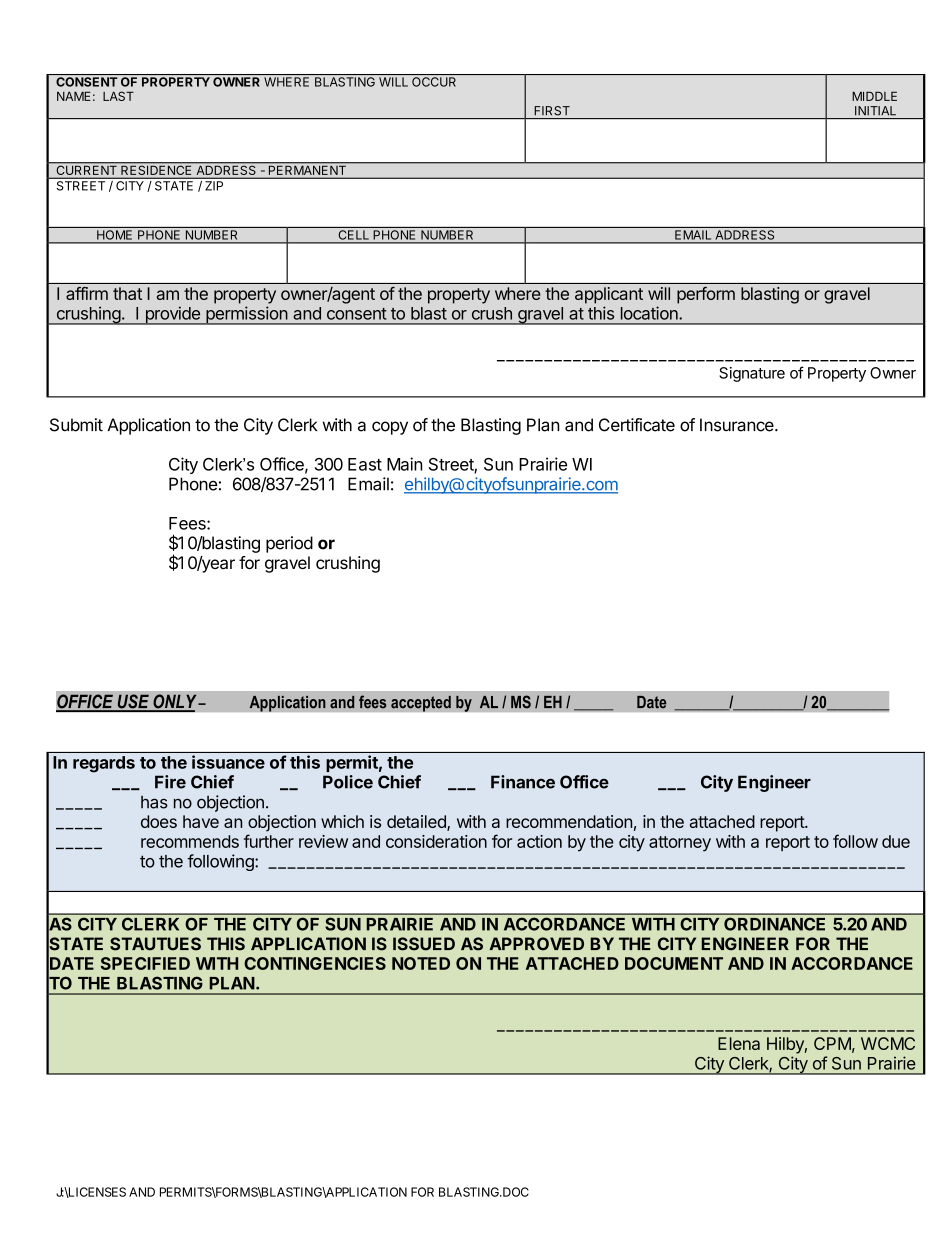  I want to click on Submit, so click(76, 425).
